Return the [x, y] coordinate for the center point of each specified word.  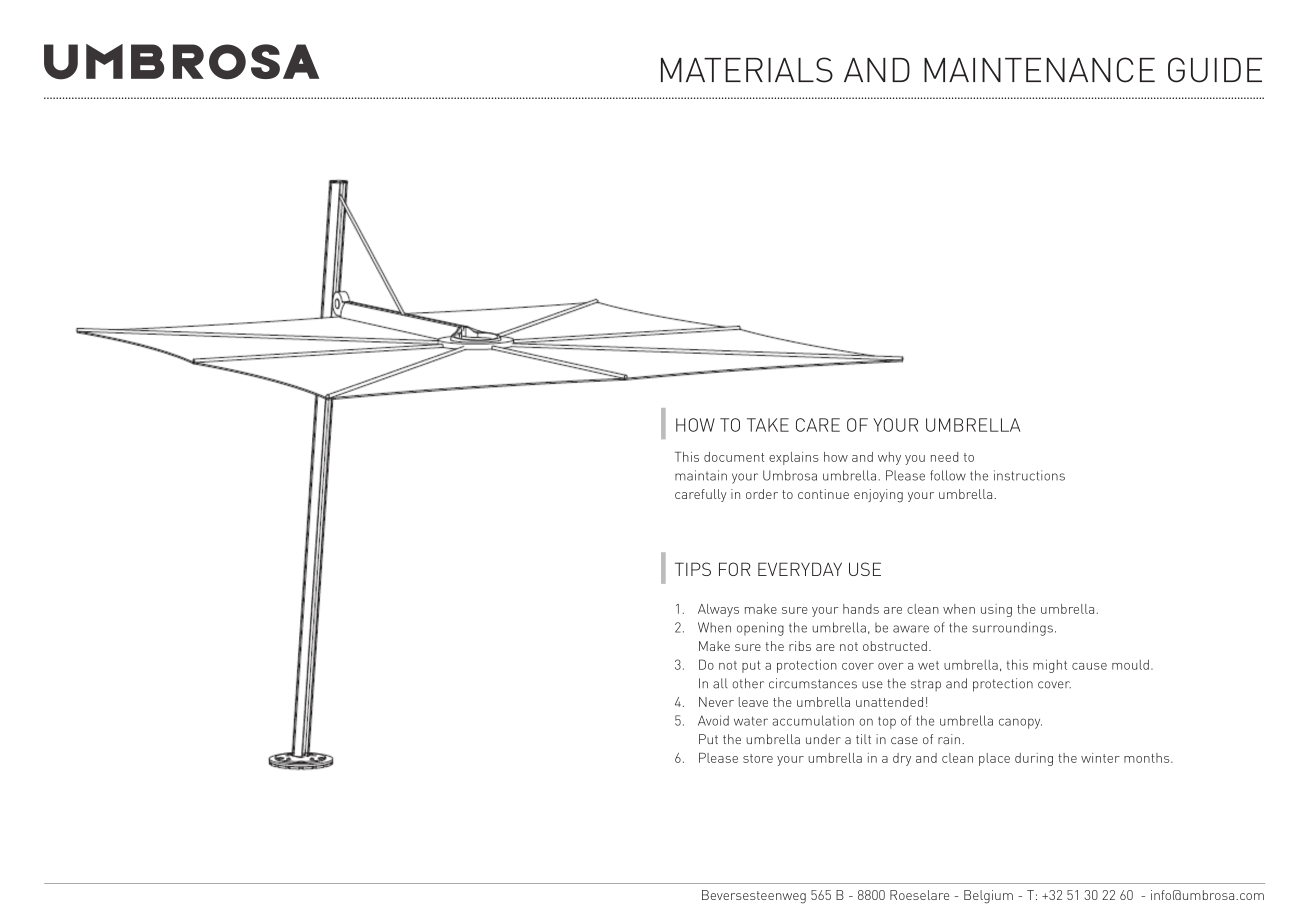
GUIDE [1215, 70]
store [758, 758]
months [1148, 758]
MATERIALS [747, 70]
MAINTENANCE [1039, 70]
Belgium [988, 897]
